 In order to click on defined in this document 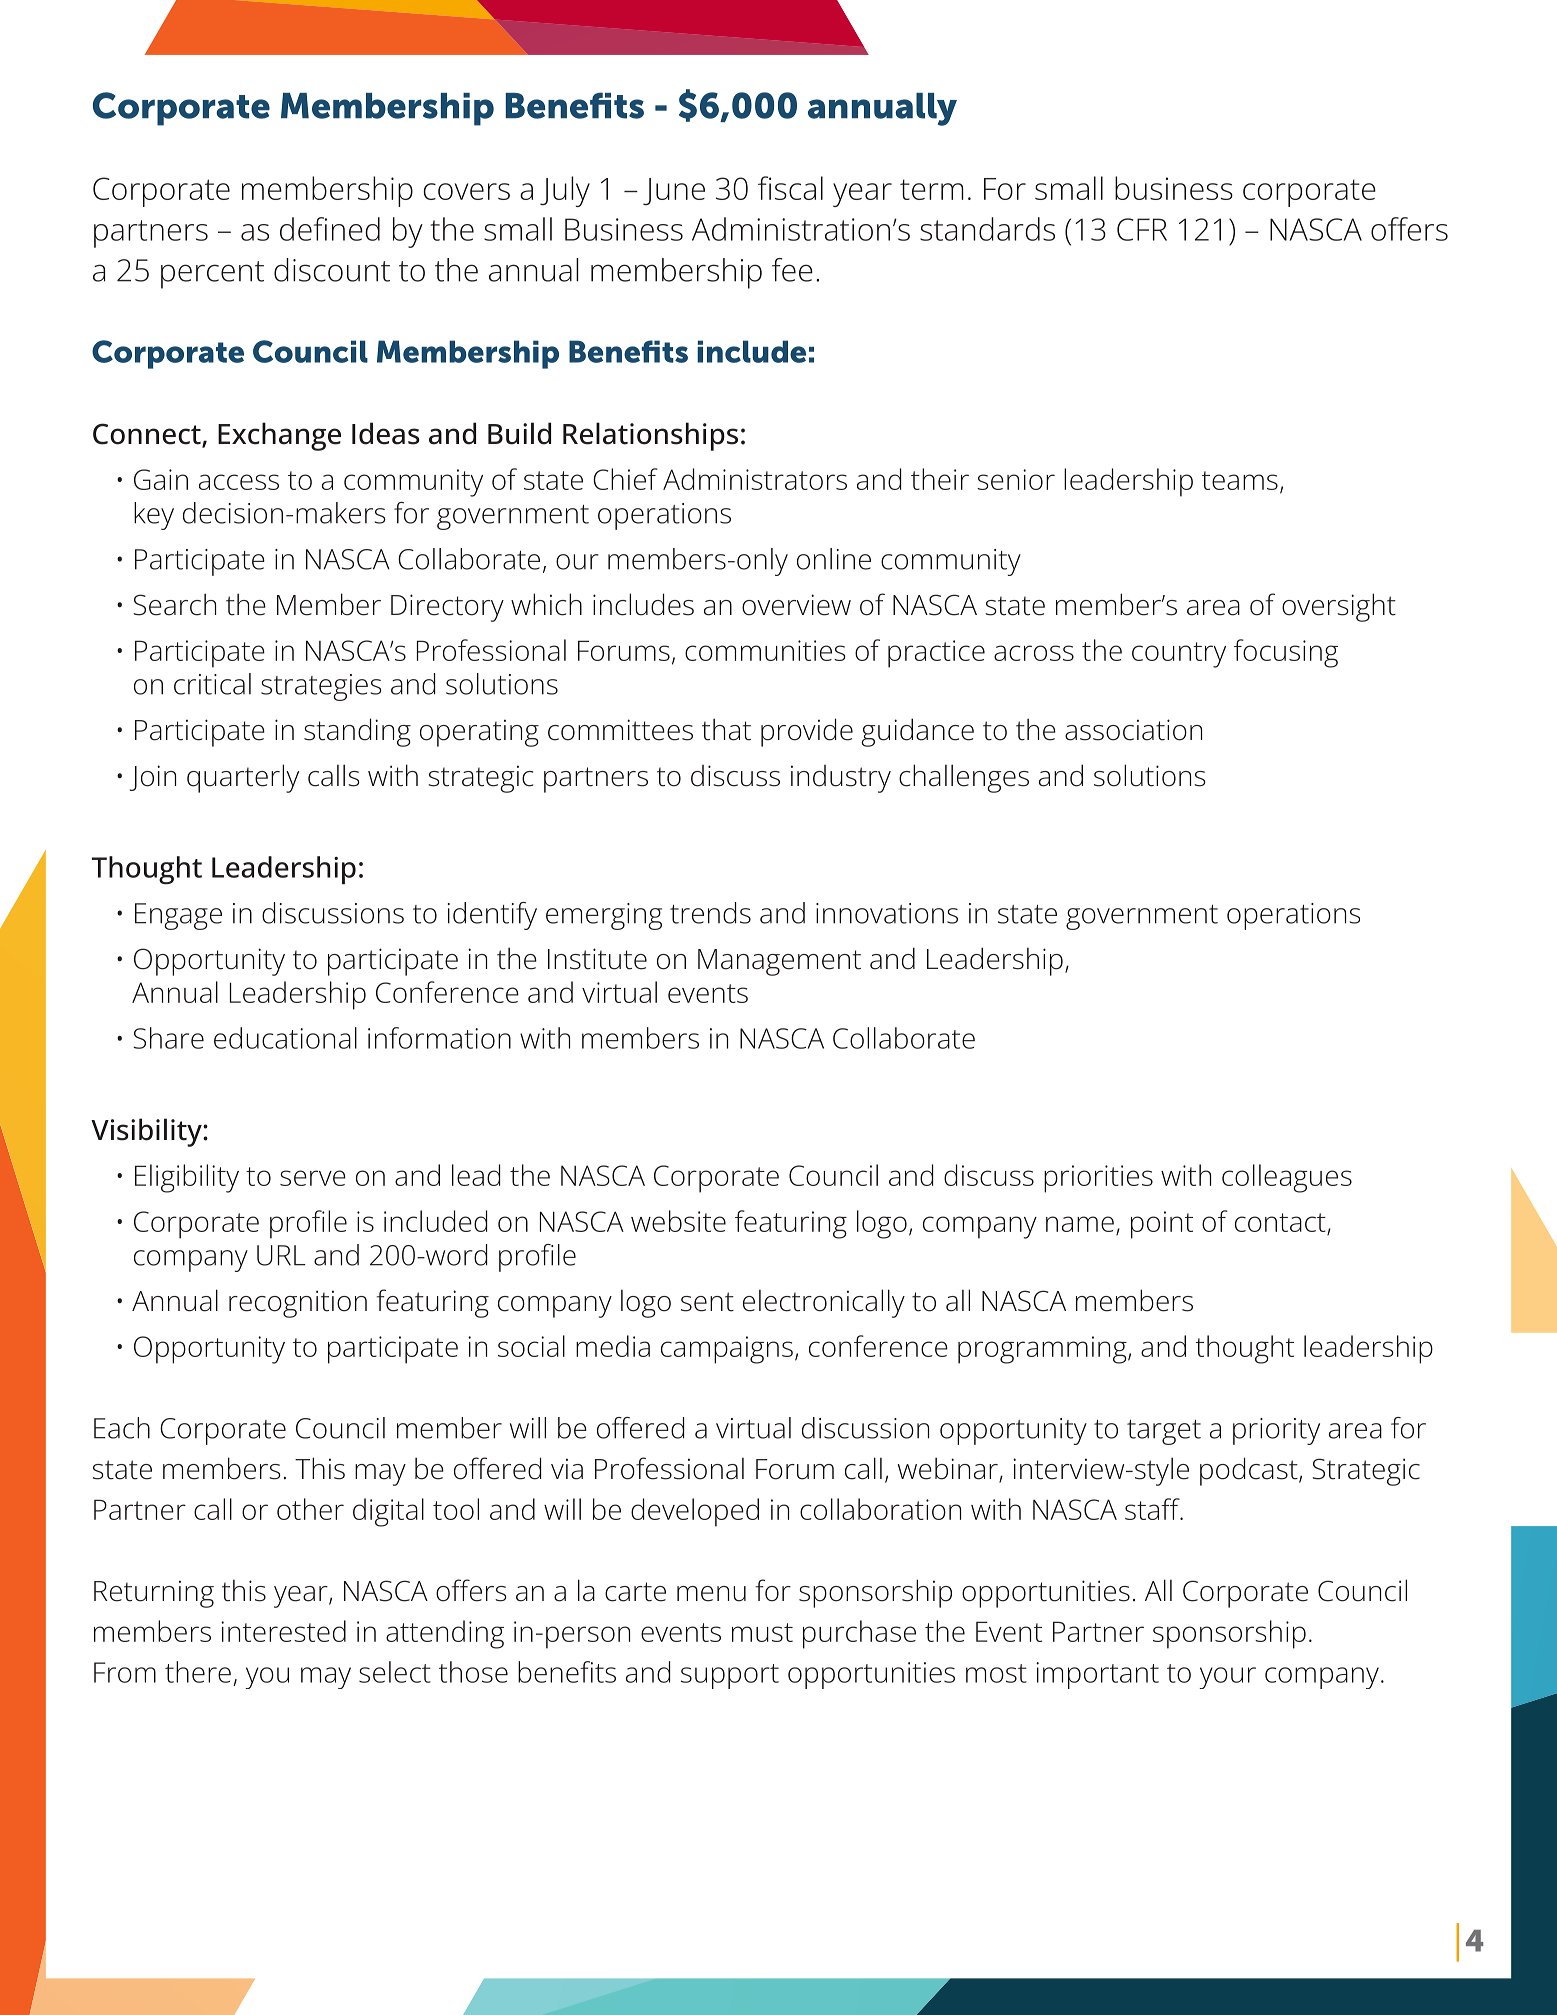, I will do `click(330, 229)`.
